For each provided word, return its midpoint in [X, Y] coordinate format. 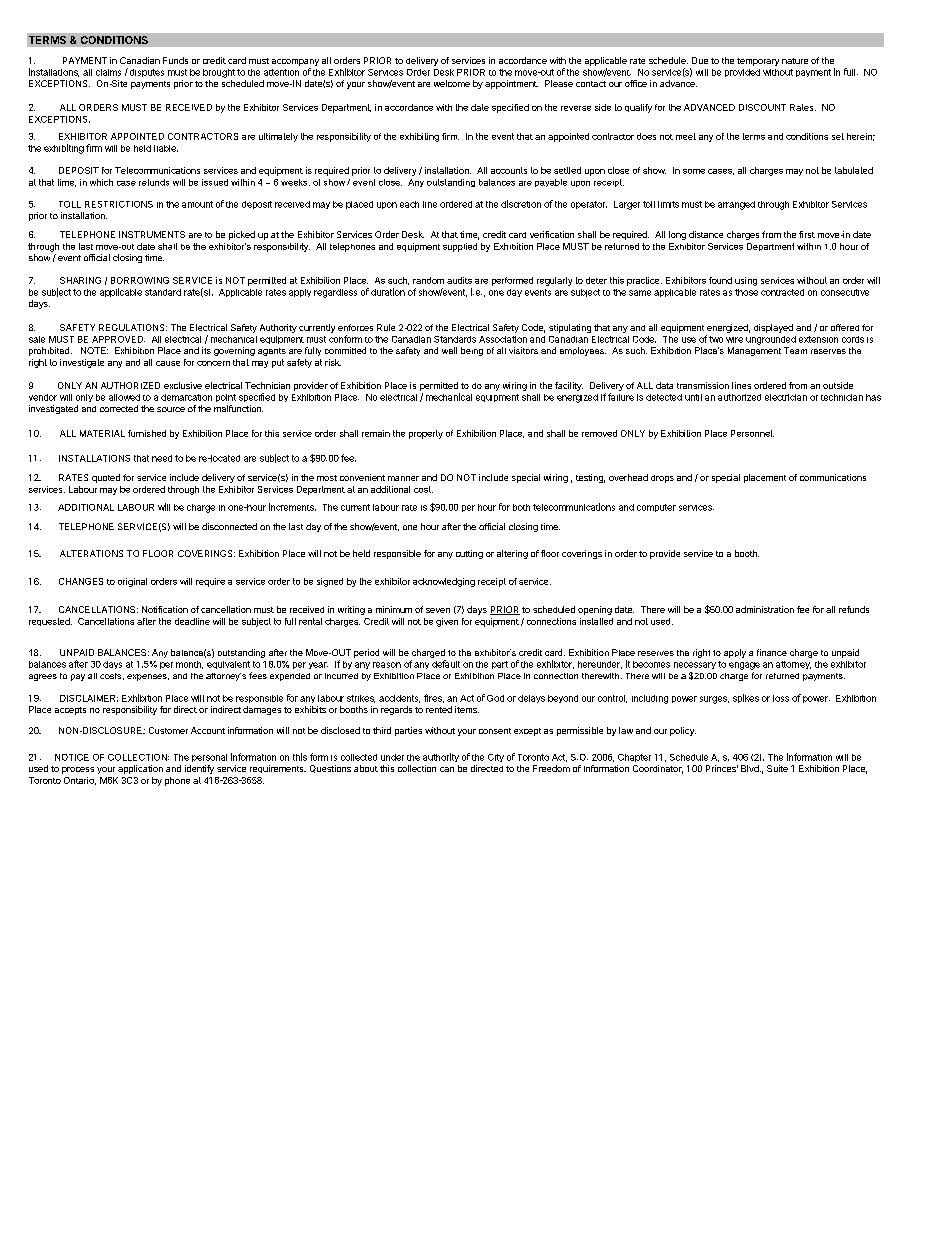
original [132, 582]
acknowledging [444, 582]
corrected [119, 408]
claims [108, 72]
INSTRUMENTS [152, 234]
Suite [777, 768]
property [426, 434]
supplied [460, 247]
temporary [758, 62]
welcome [452, 83]
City [496, 758]
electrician [786, 397]
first [807, 234]
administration [765, 609]
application [140, 769]
